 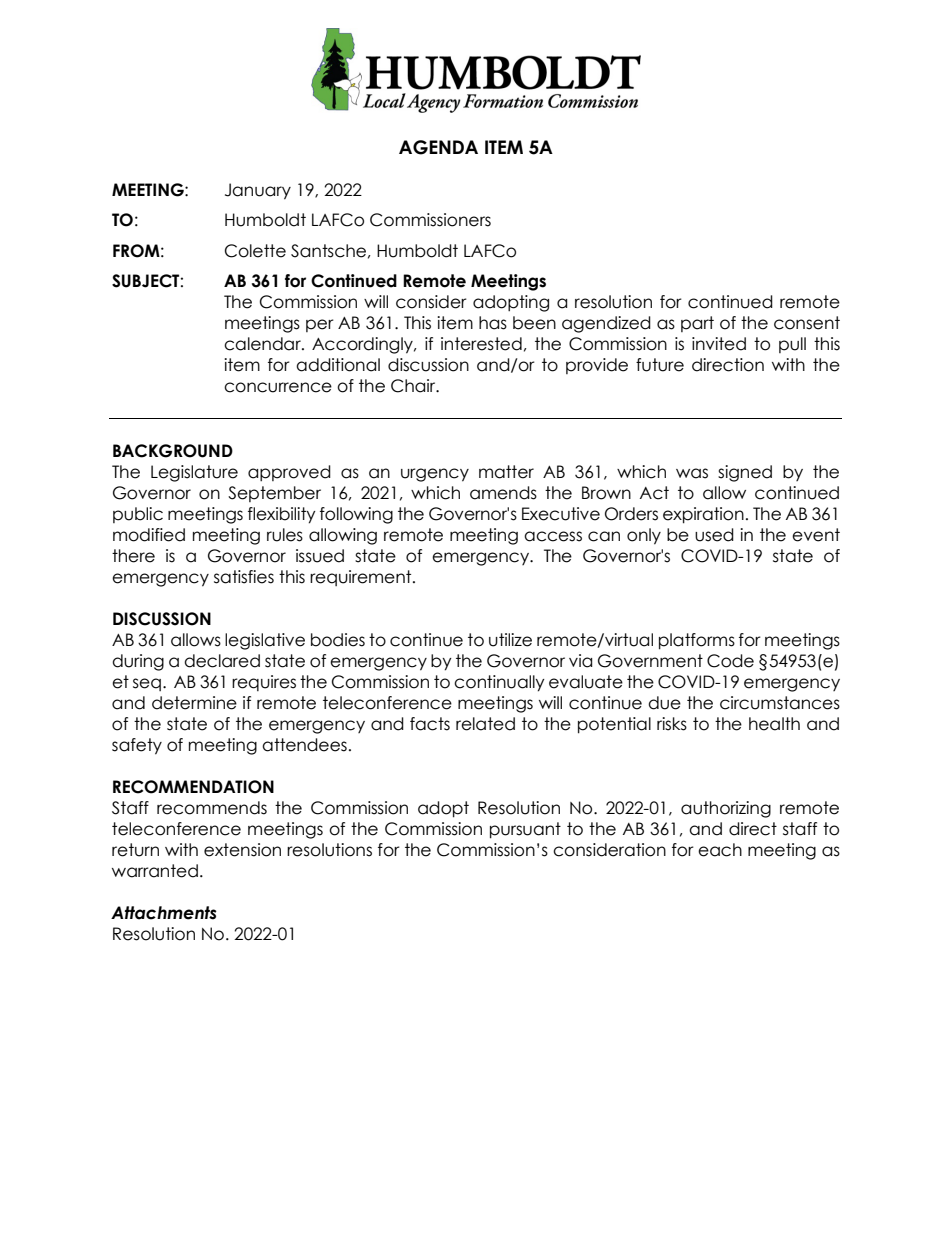 I want to click on used, so click(x=714, y=535).
